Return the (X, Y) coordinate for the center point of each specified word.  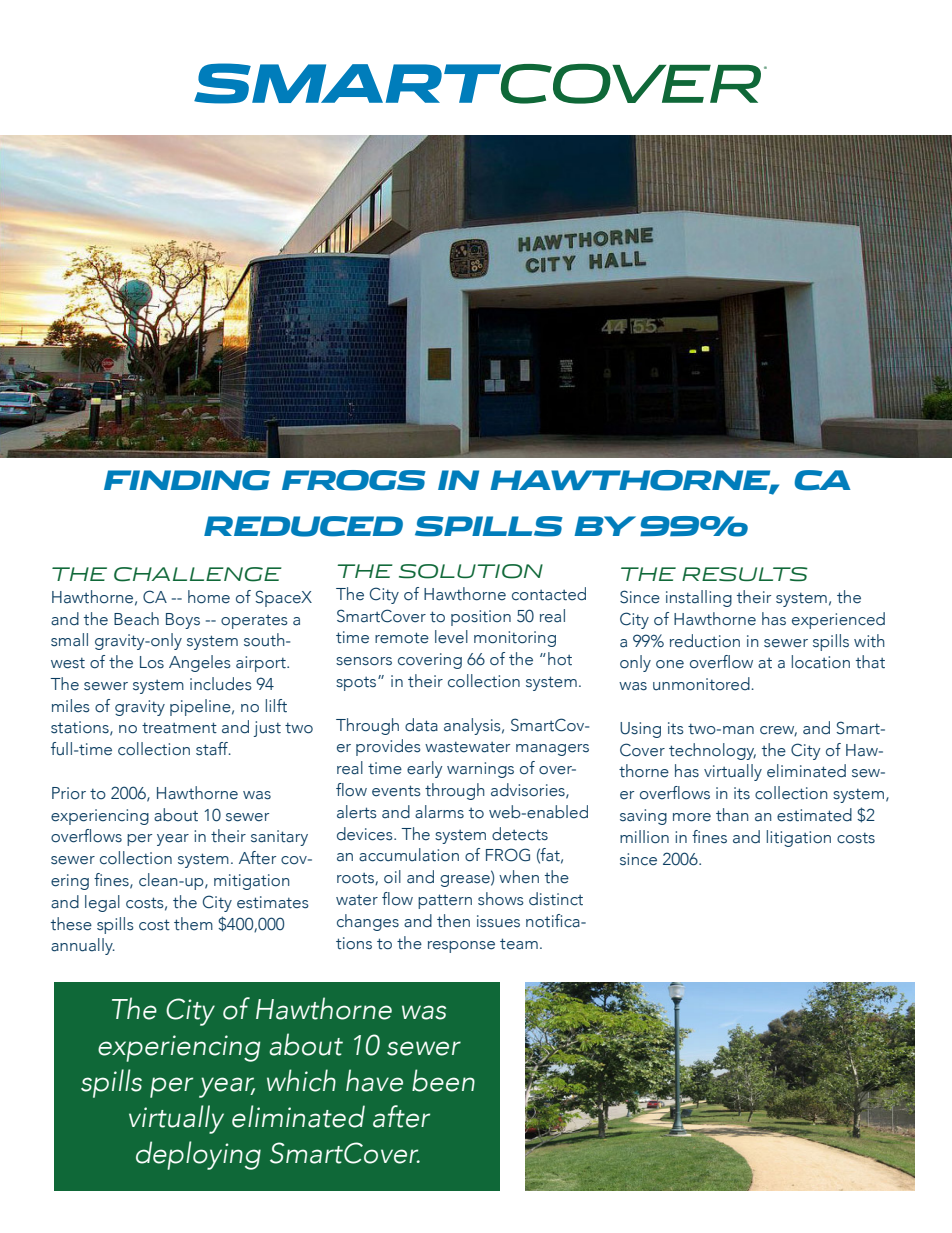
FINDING (187, 480)
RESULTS (745, 574)
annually (83, 946)
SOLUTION (471, 571)
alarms (439, 812)
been (443, 1080)
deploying (198, 1155)
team (519, 944)
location (821, 662)
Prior (69, 793)
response (461, 947)
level (451, 637)
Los (152, 662)
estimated (814, 815)
